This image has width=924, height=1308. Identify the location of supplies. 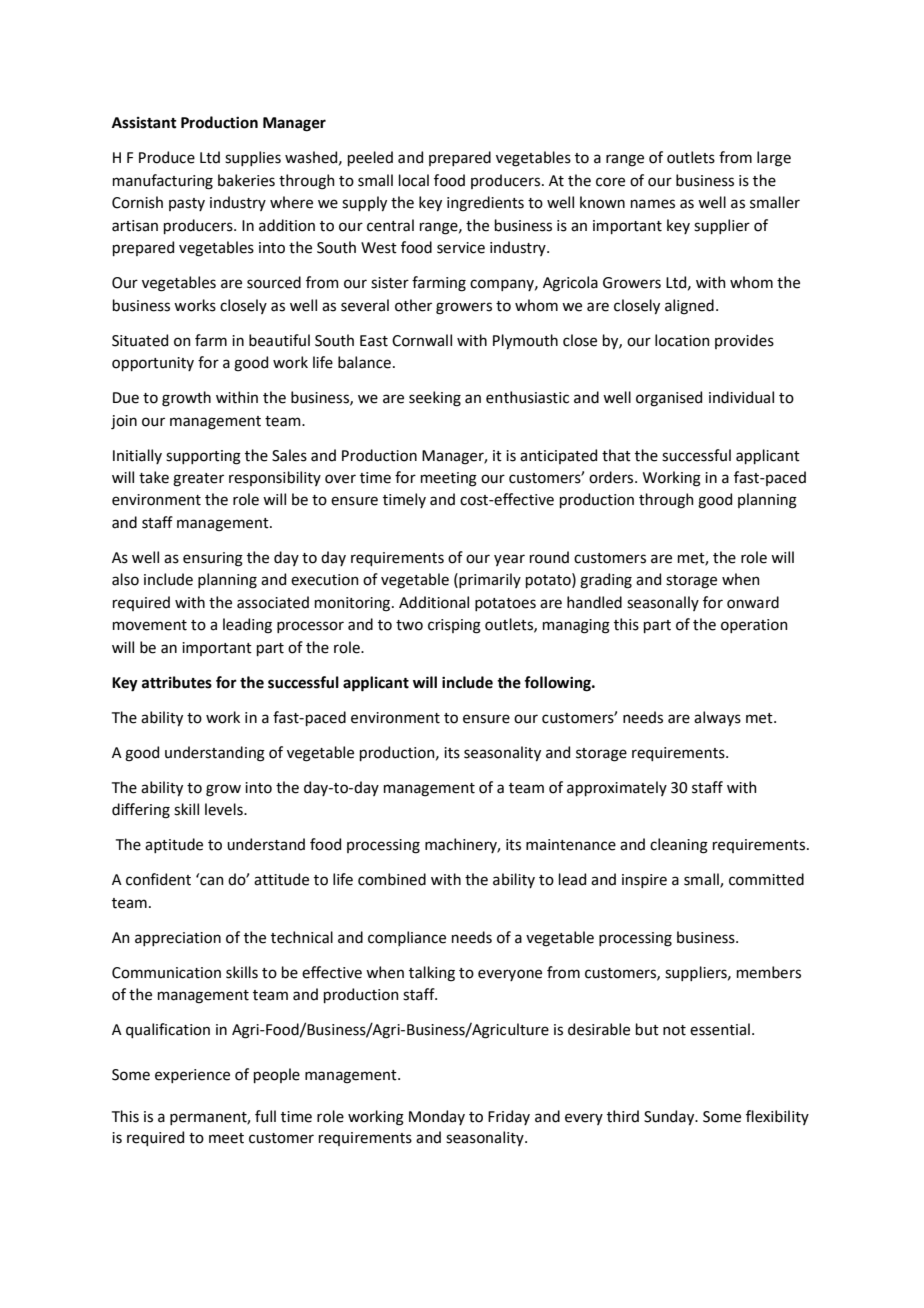
(253, 158).
